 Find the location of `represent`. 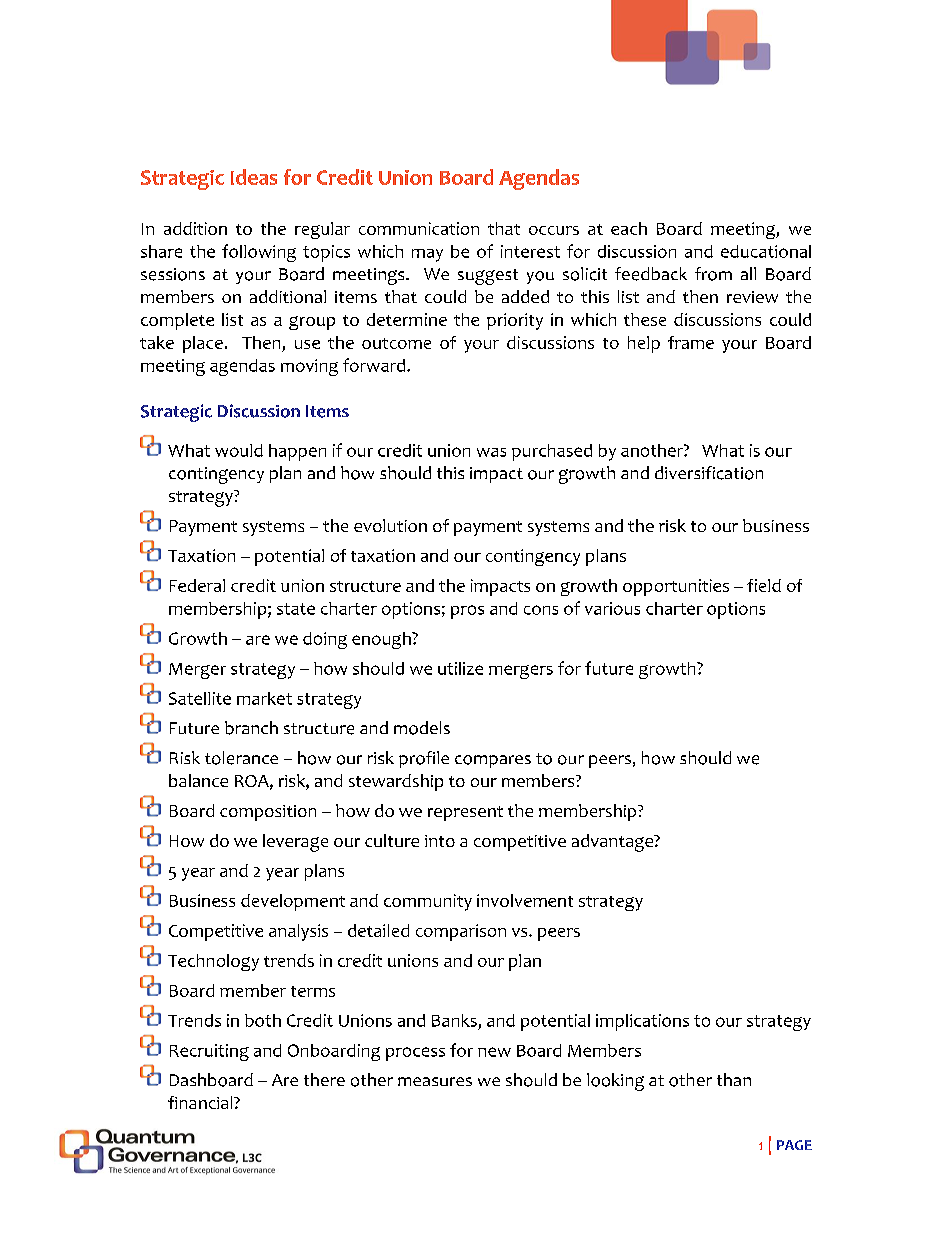

represent is located at coordinates (465, 813).
